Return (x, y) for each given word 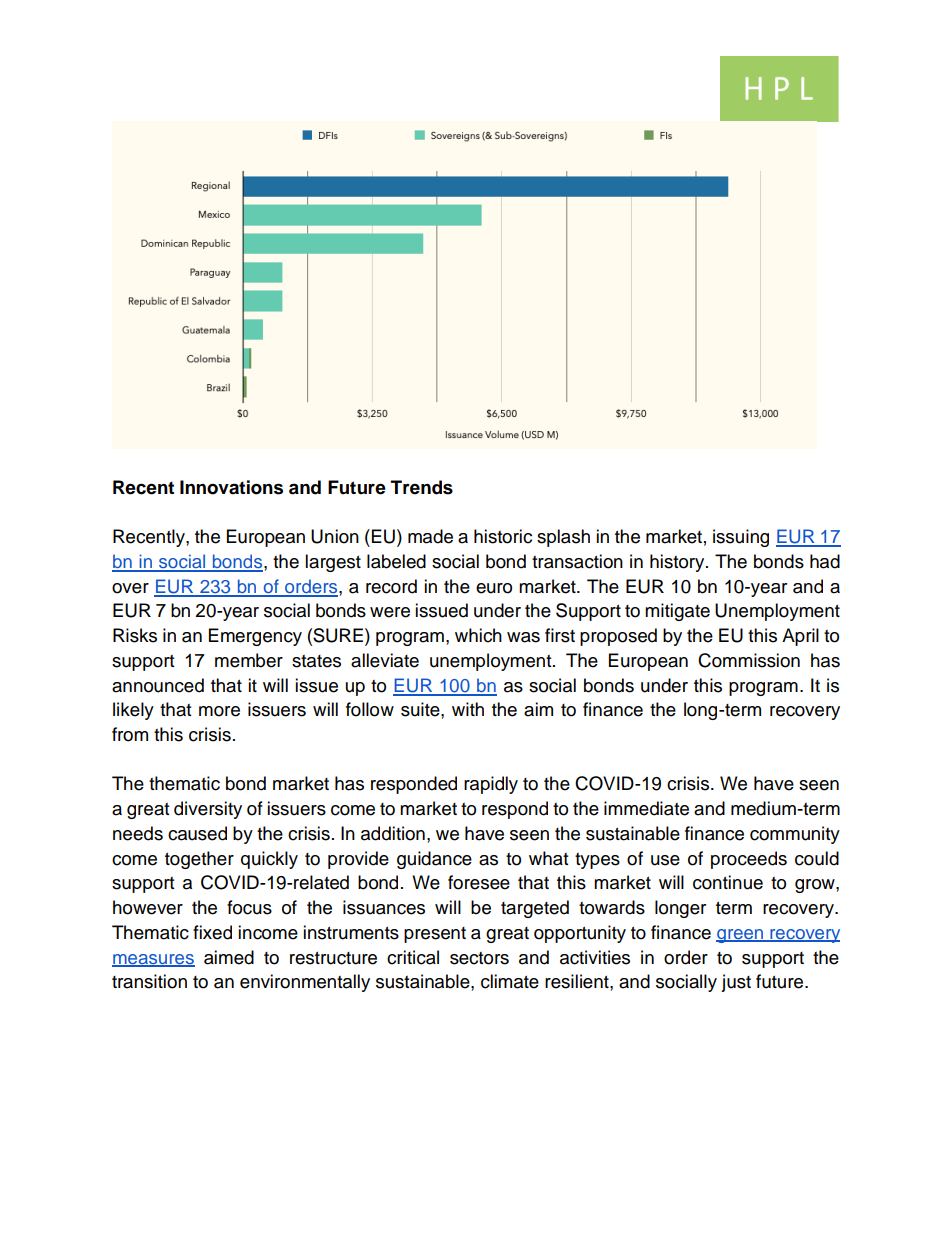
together (199, 860)
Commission (749, 660)
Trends (422, 487)
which (478, 635)
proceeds (749, 860)
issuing (741, 538)
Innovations (231, 487)
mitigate (677, 612)
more (219, 711)
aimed (229, 957)
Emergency (255, 637)
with (468, 709)
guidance (434, 860)
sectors (479, 958)
